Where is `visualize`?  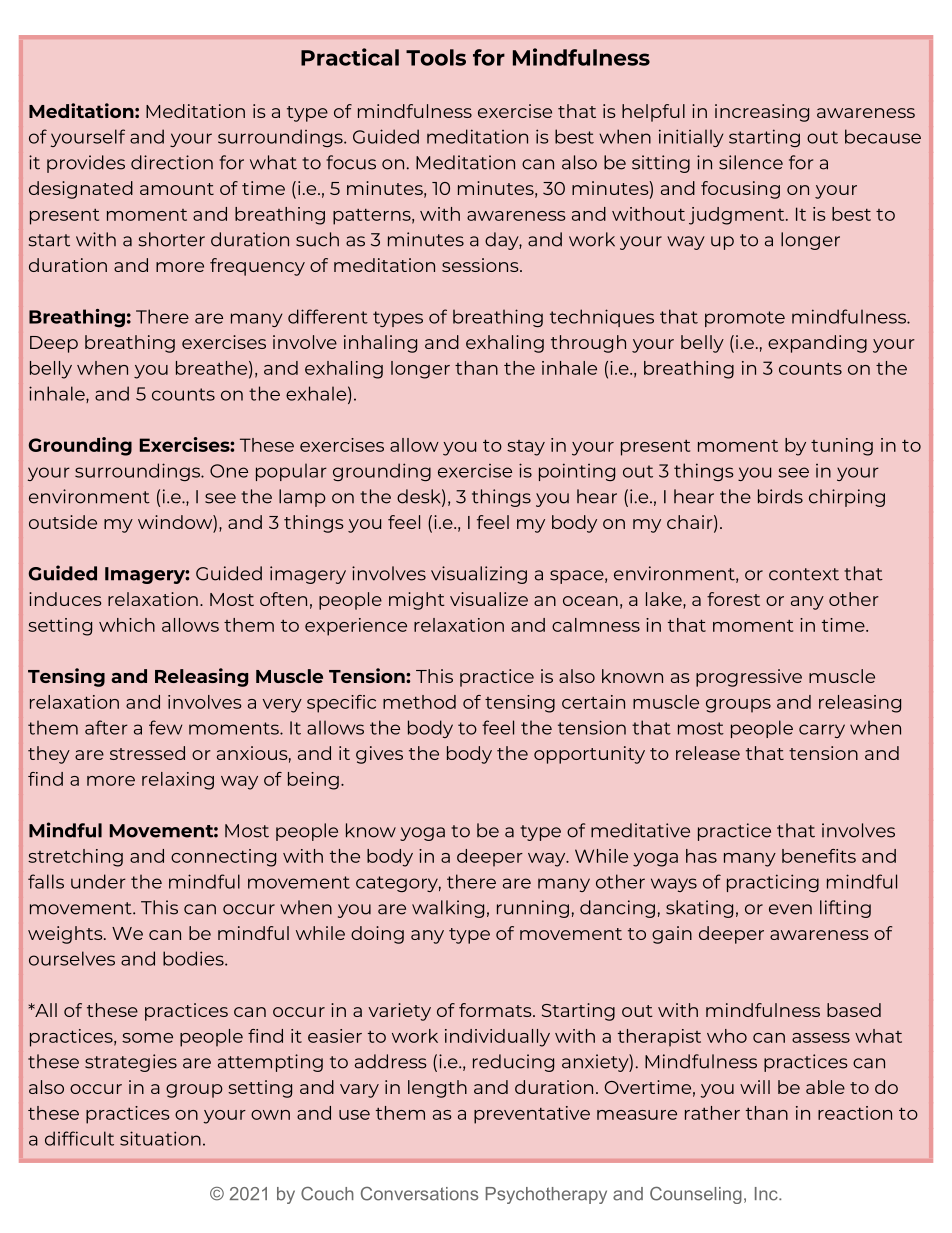
visualize is located at coordinates (489, 599).
